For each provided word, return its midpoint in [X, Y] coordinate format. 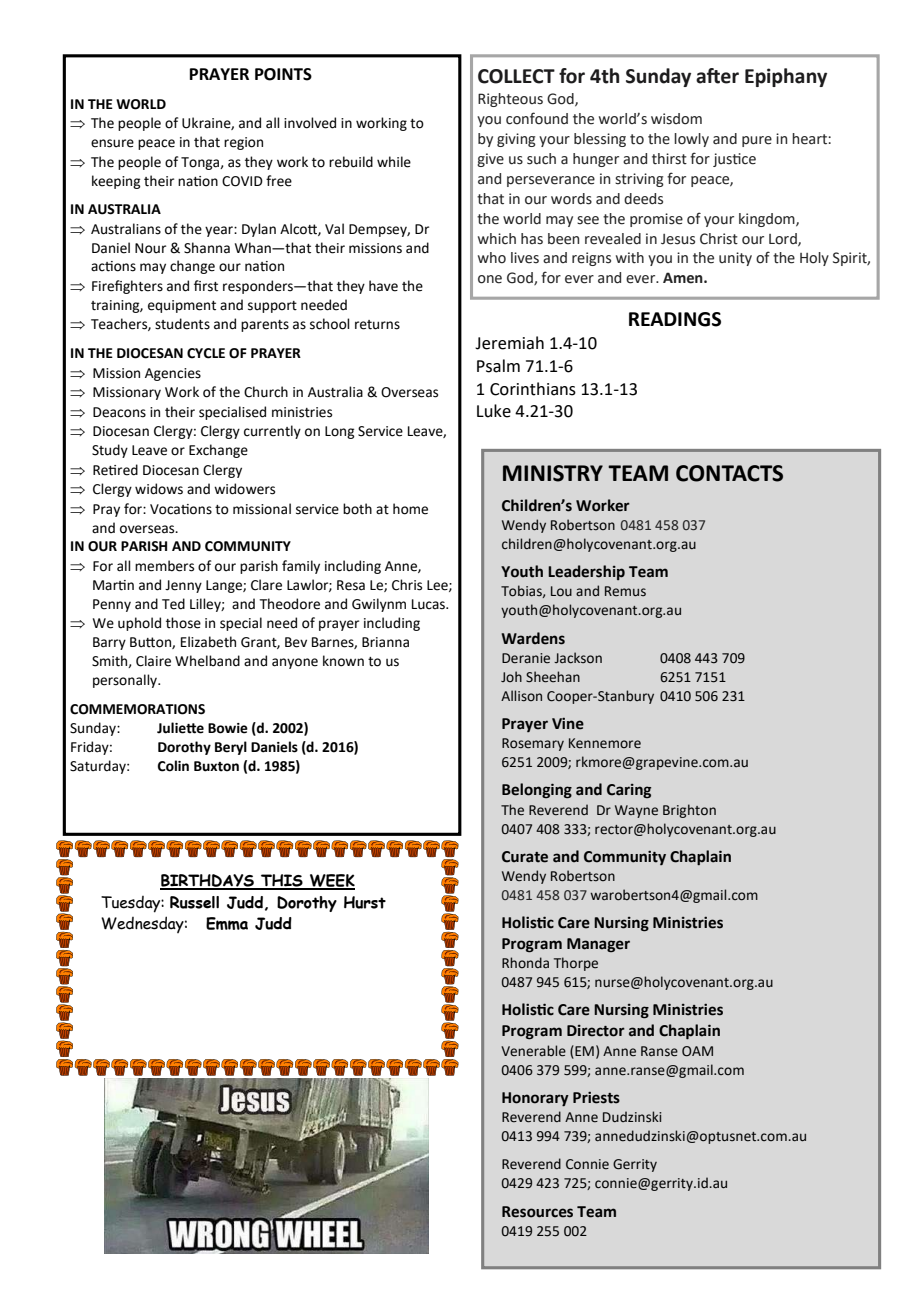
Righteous [510, 100]
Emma [227, 923]
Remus [625, 591]
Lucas [430, 604]
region [243, 143]
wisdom [676, 119]
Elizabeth [208, 642]
